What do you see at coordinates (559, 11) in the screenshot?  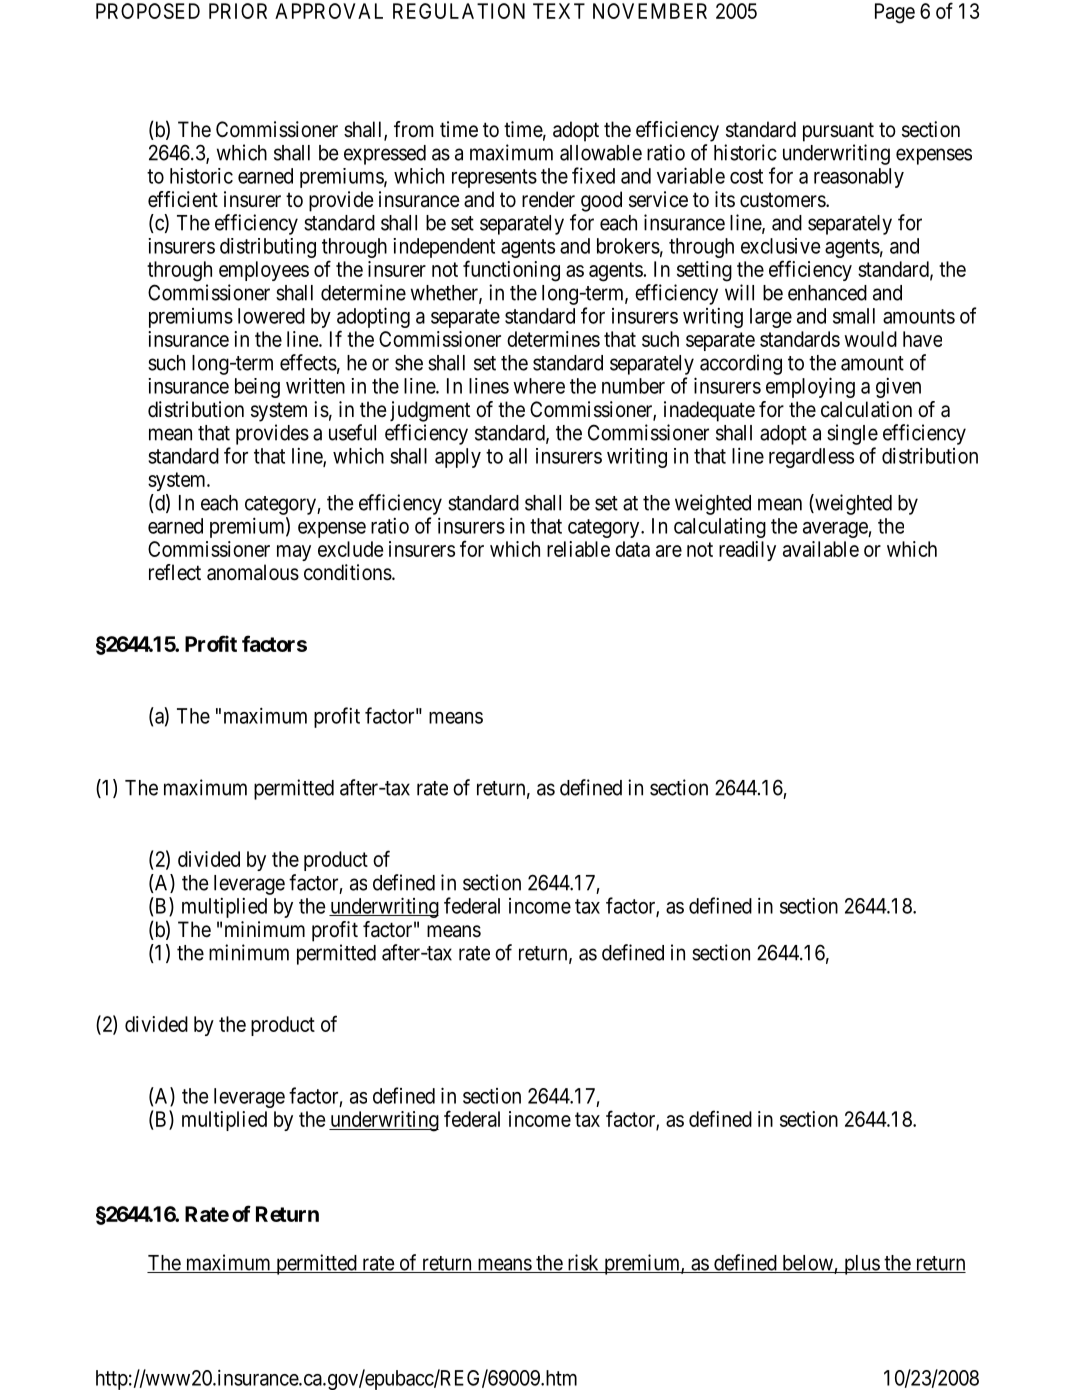 I see `TEXT` at bounding box center [559, 11].
